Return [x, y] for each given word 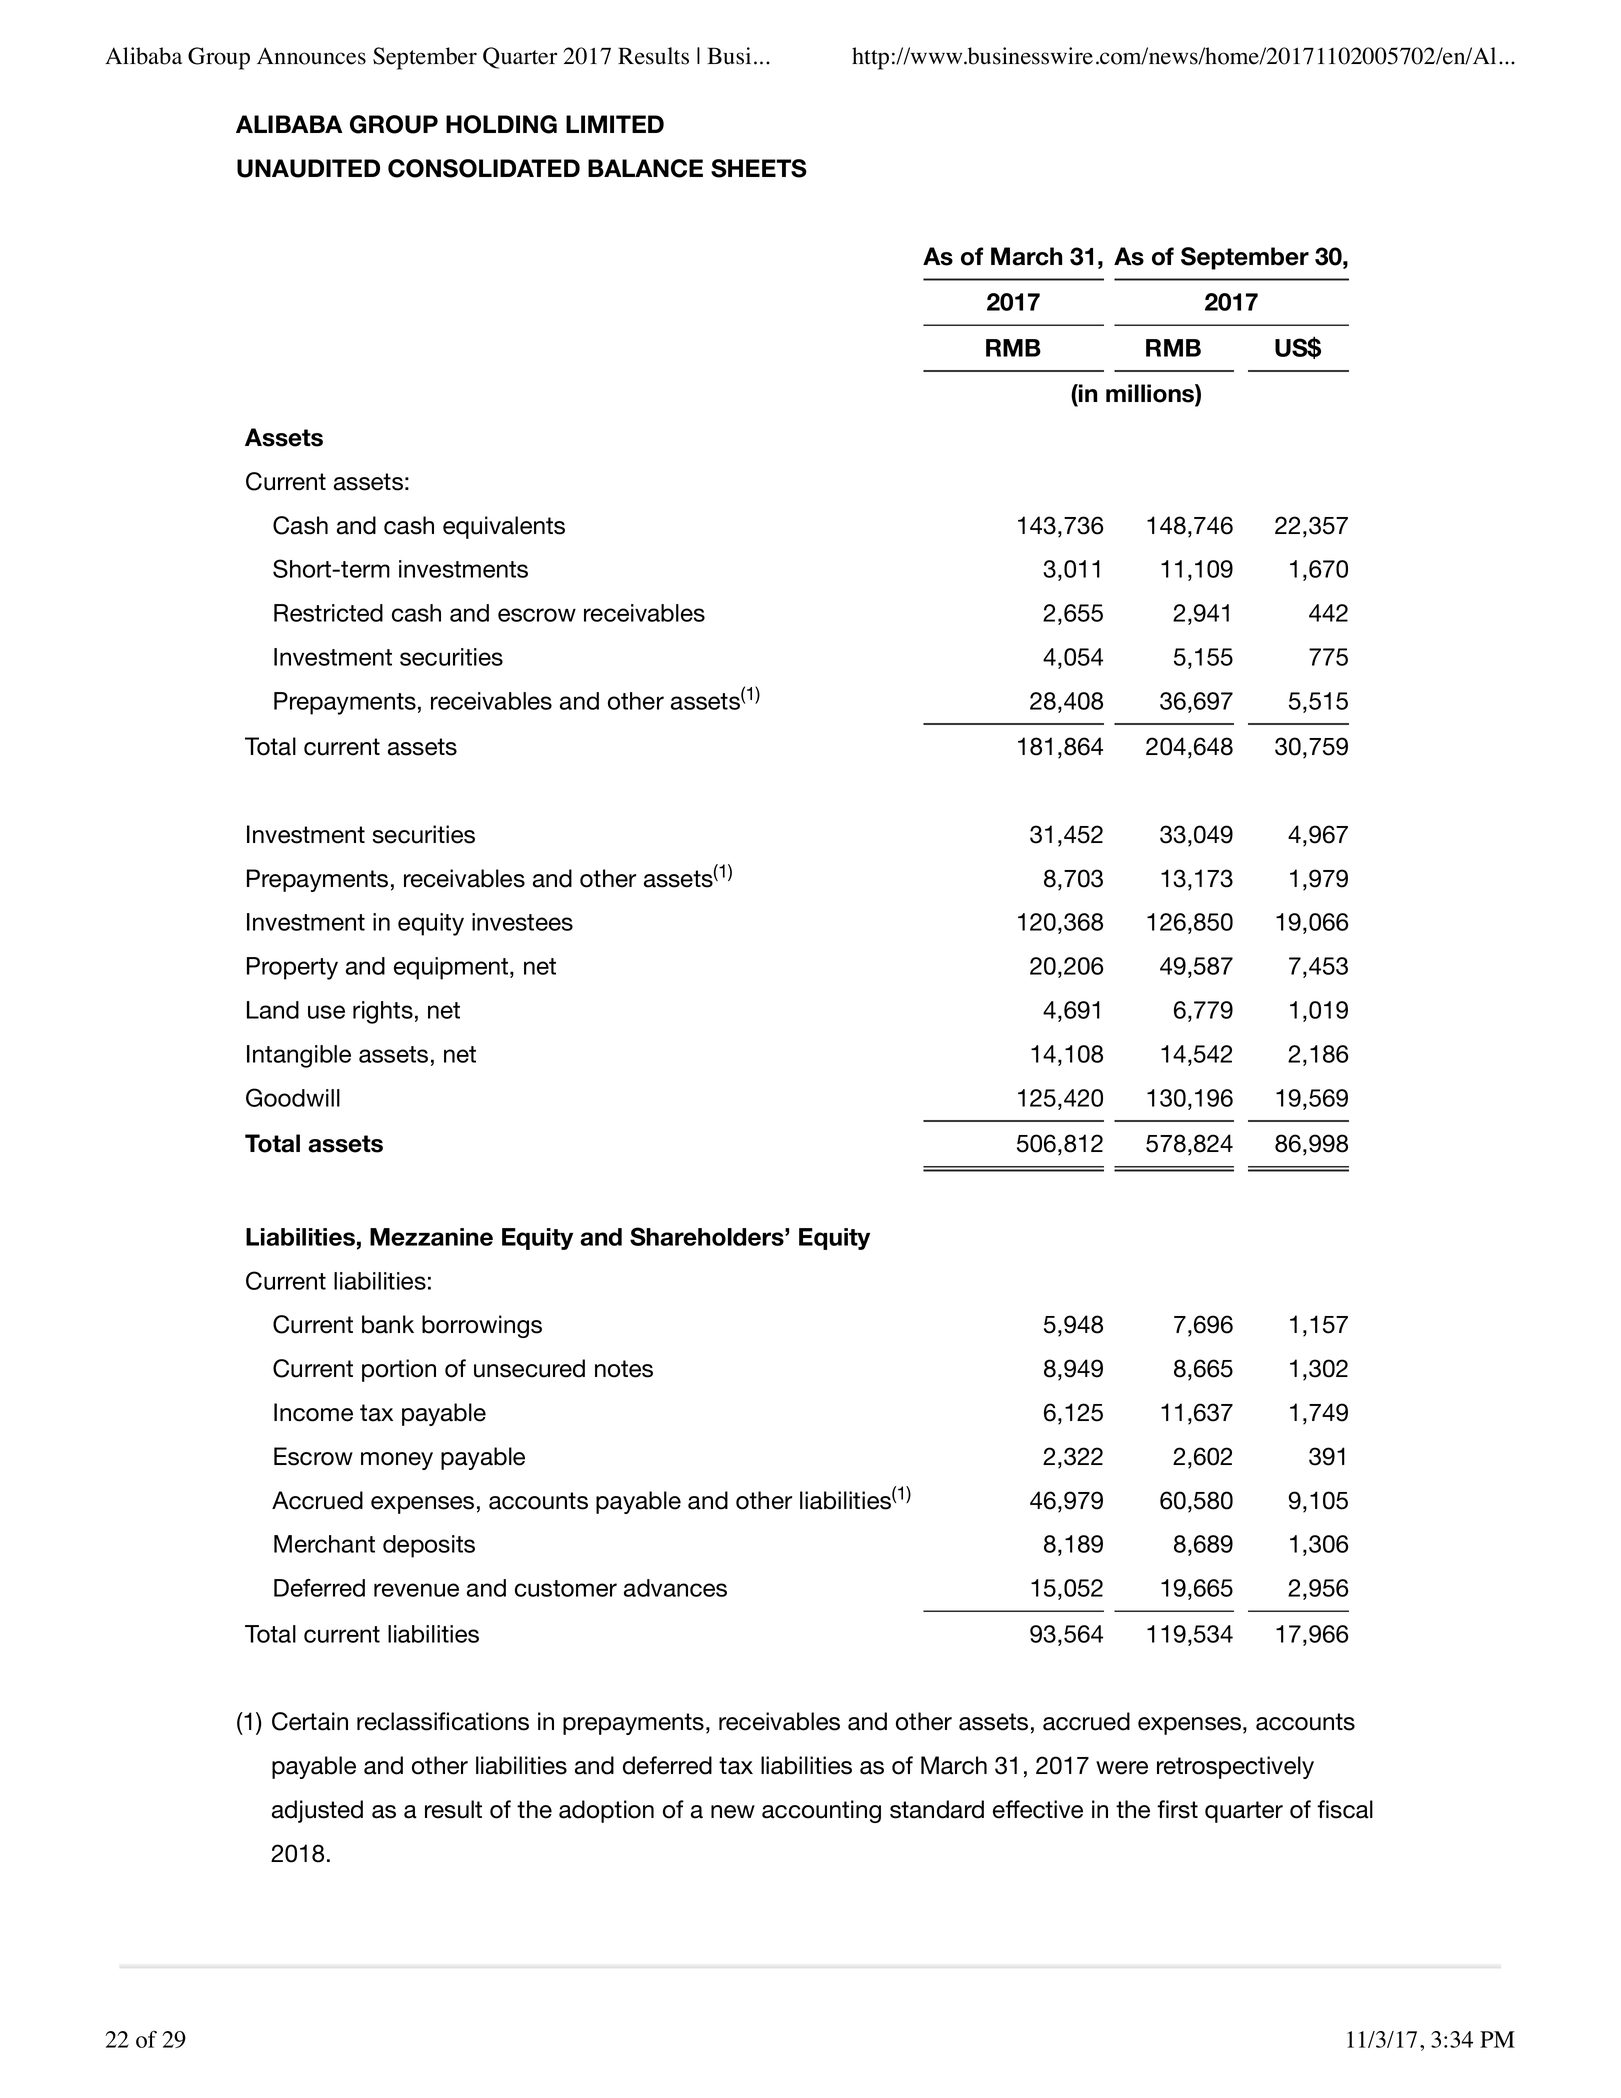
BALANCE [645, 168]
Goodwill [293, 1097]
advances [675, 1588]
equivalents [504, 527]
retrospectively [1235, 1767]
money [397, 1461]
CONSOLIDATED [484, 168]
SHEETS [759, 168]
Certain [310, 1721]
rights [383, 1012]
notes [624, 1369]
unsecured [529, 1368]
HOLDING [501, 124]
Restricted [328, 613]
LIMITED [615, 124]
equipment [452, 968]
